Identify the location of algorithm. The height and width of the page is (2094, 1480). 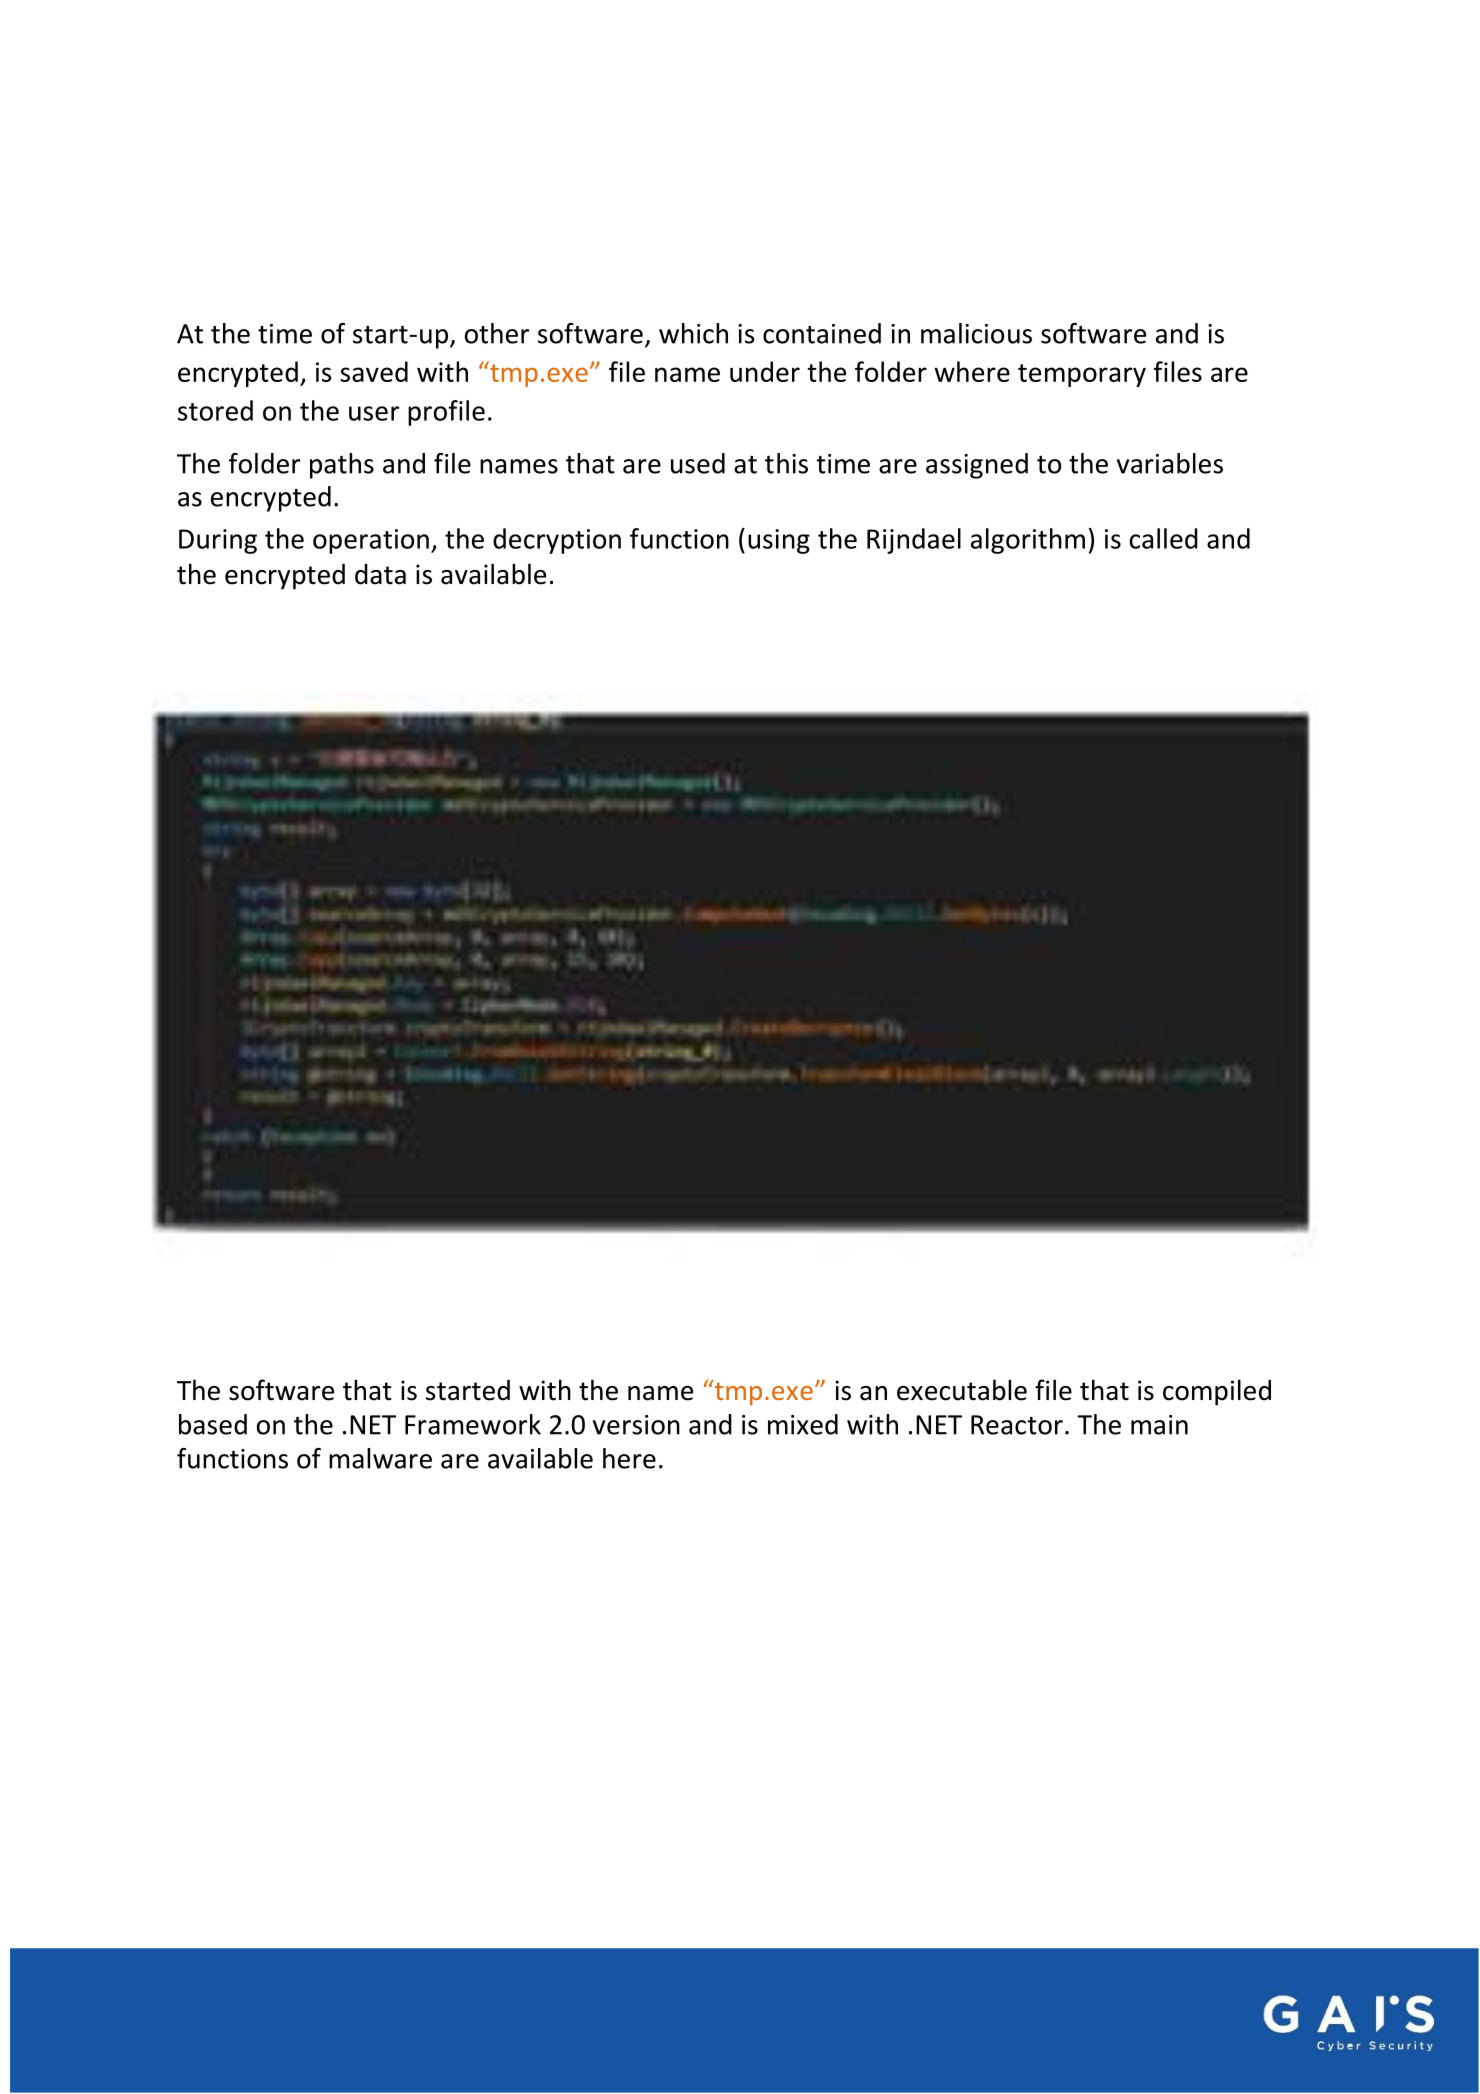
(1028, 541).
